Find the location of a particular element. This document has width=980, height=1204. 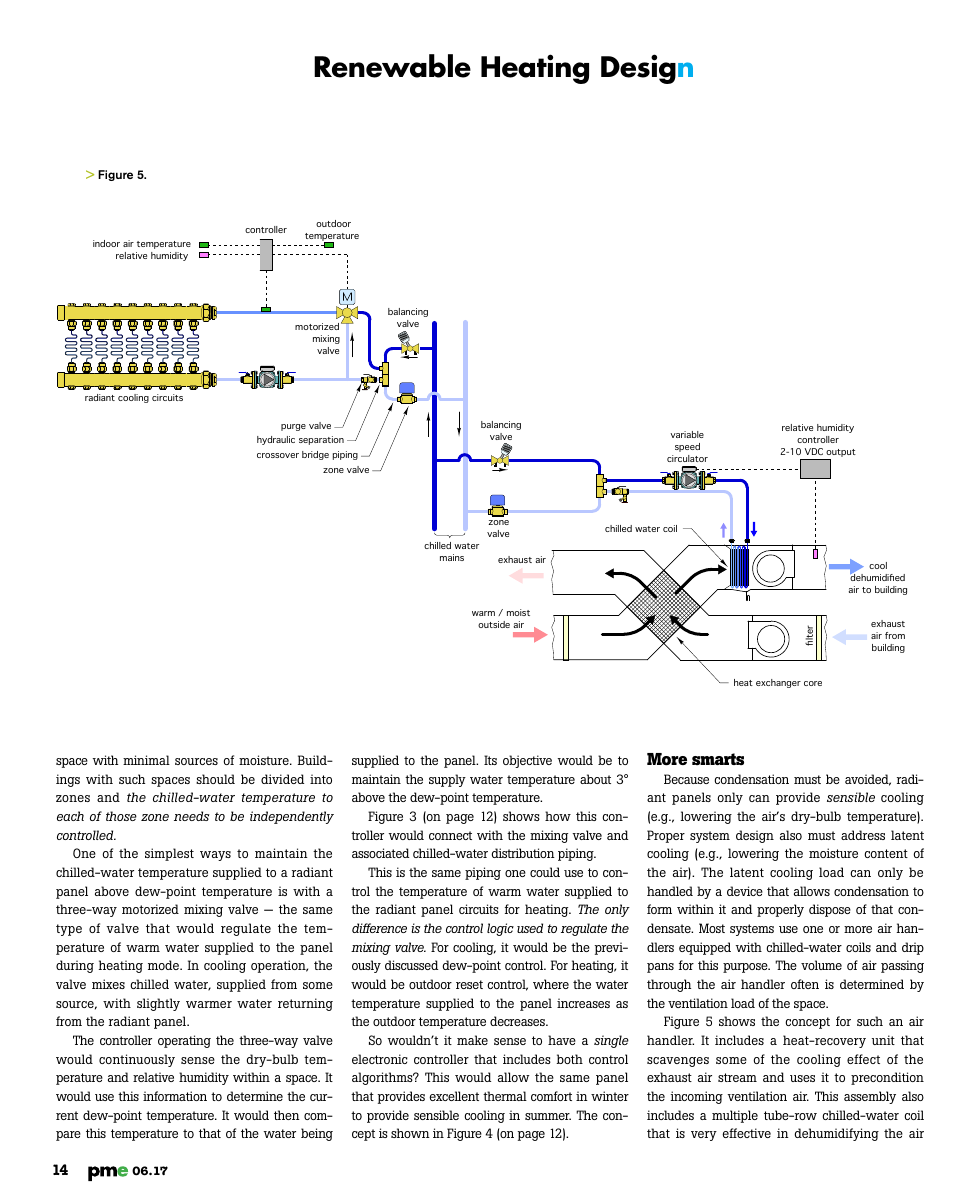

address is located at coordinates (863, 835).
